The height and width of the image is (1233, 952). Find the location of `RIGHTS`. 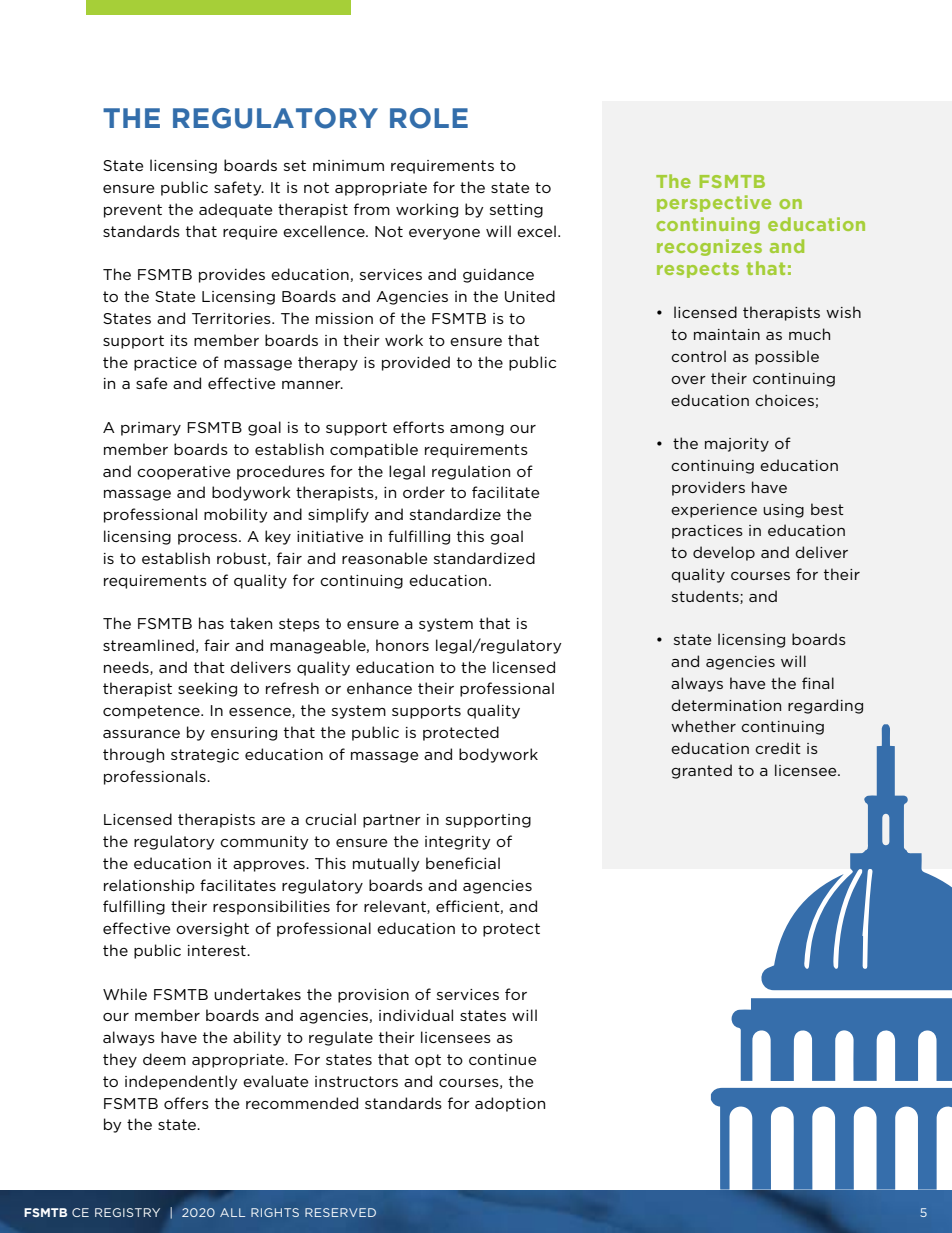

RIGHTS is located at coordinates (275, 1212).
